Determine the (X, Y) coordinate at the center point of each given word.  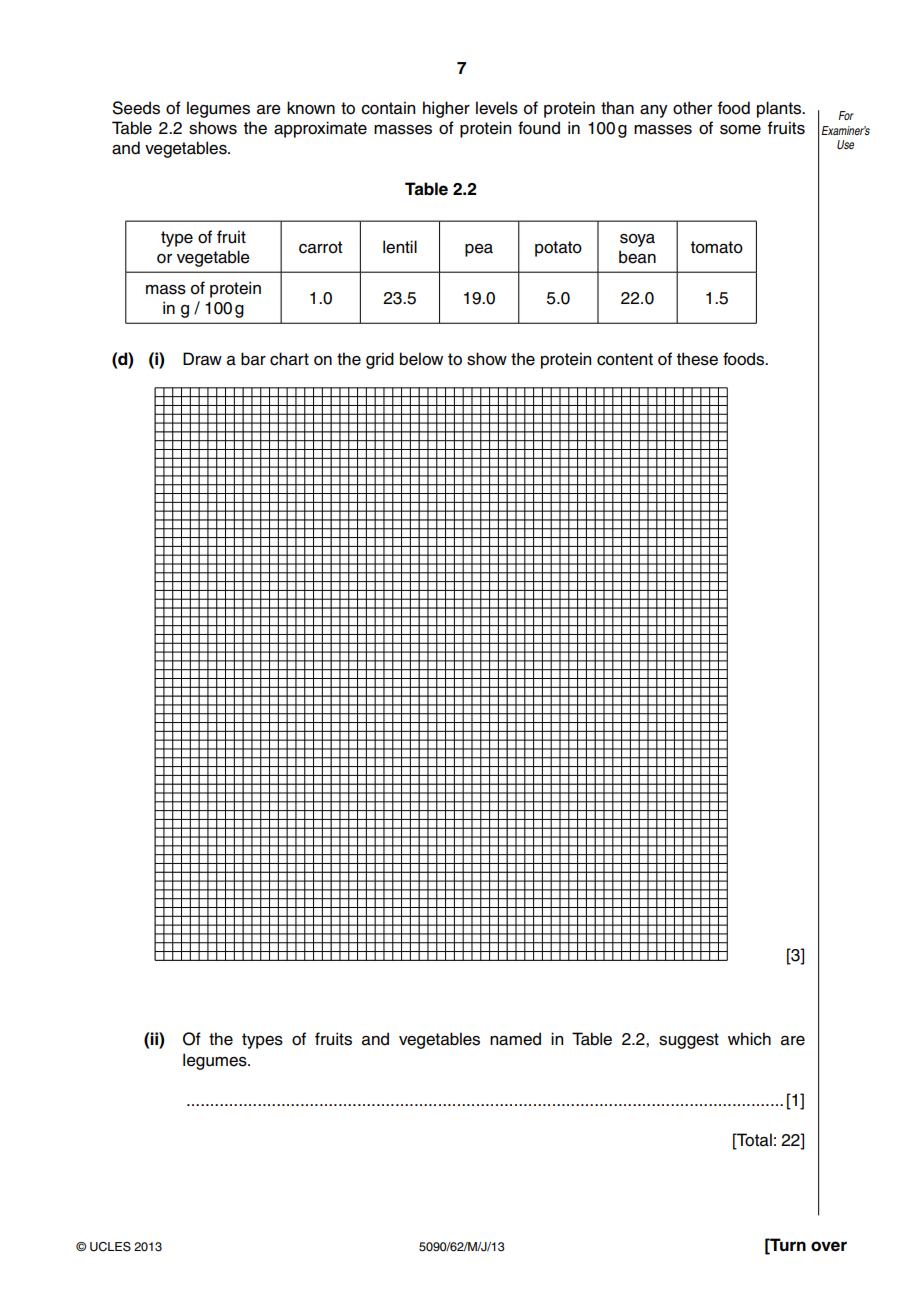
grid (380, 360)
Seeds (136, 108)
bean (637, 257)
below (421, 359)
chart (289, 359)
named (515, 1039)
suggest (689, 1041)
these (697, 359)
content (625, 359)
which (749, 1039)
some (740, 130)
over (829, 1246)
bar (253, 359)
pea (479, 250)
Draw (202, 359)
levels (497, 108)
